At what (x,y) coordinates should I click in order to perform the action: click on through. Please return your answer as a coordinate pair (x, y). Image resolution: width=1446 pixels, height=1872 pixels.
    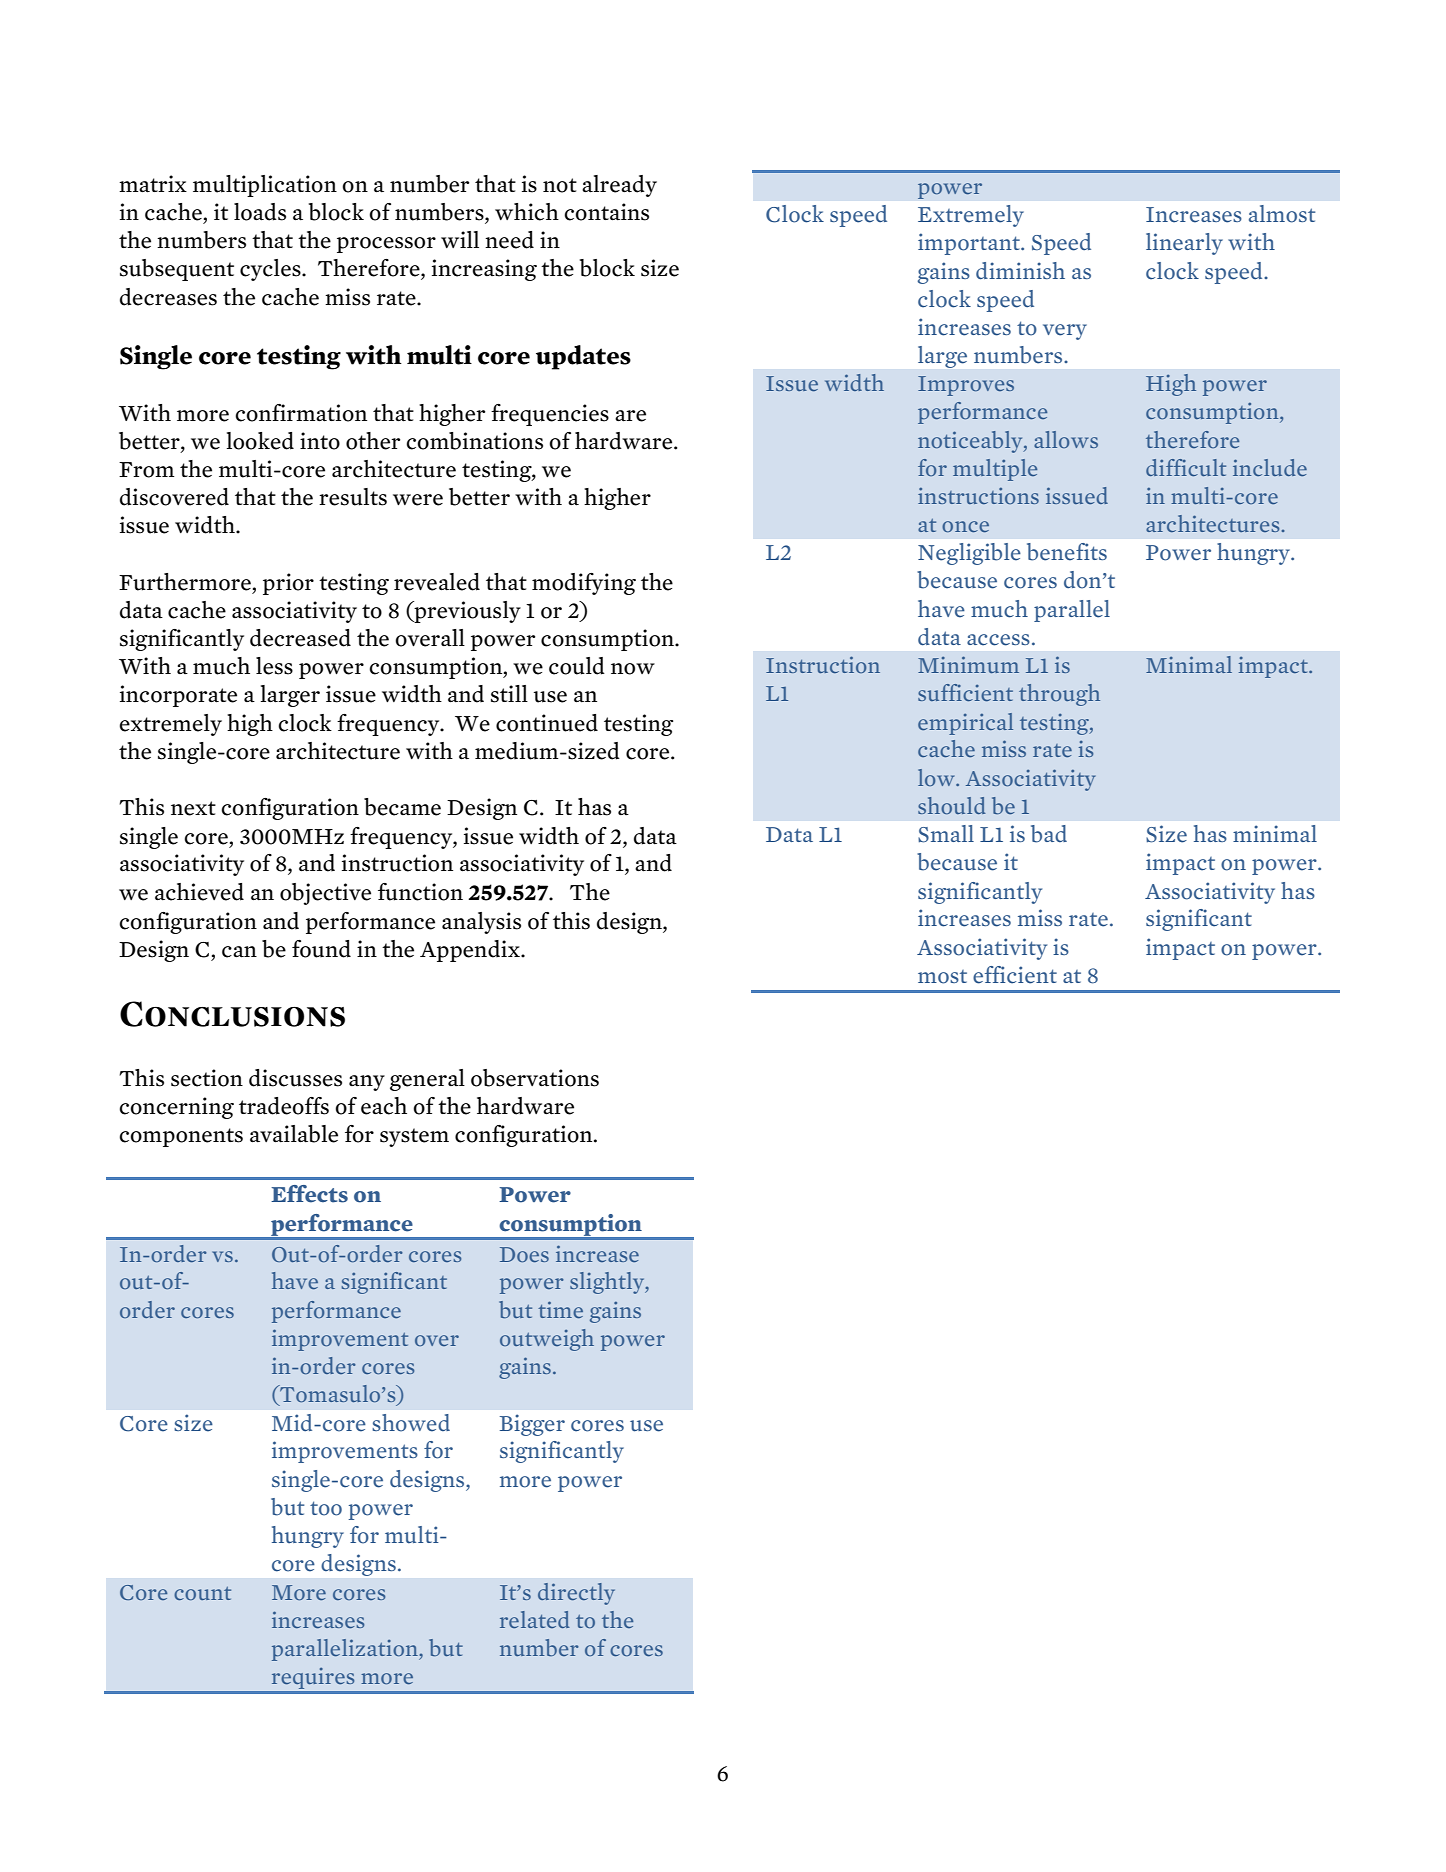
    Looking at the image, I should click on (1059, 695).
